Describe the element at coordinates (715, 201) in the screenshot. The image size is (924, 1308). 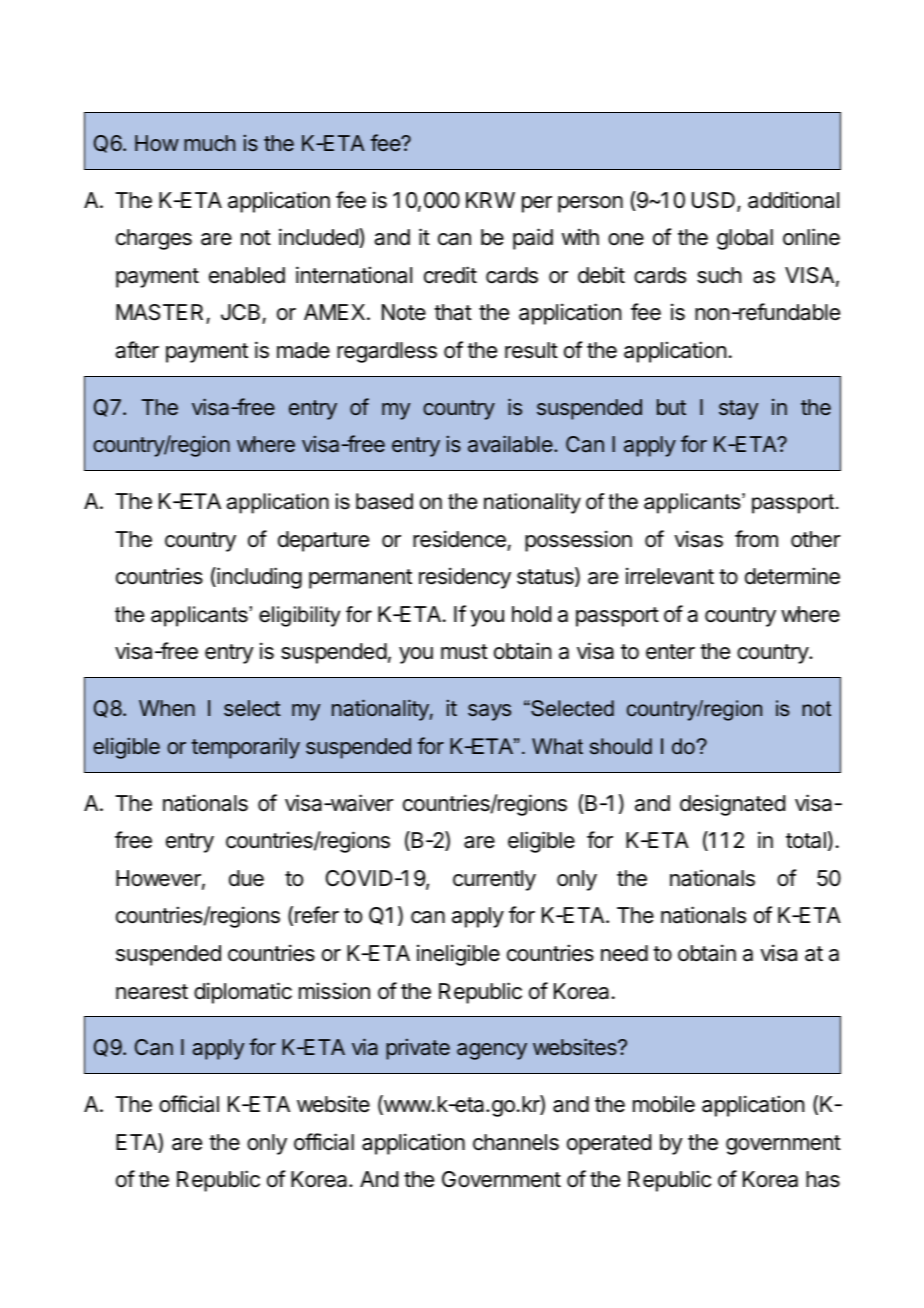
I see `USD` at that location.
